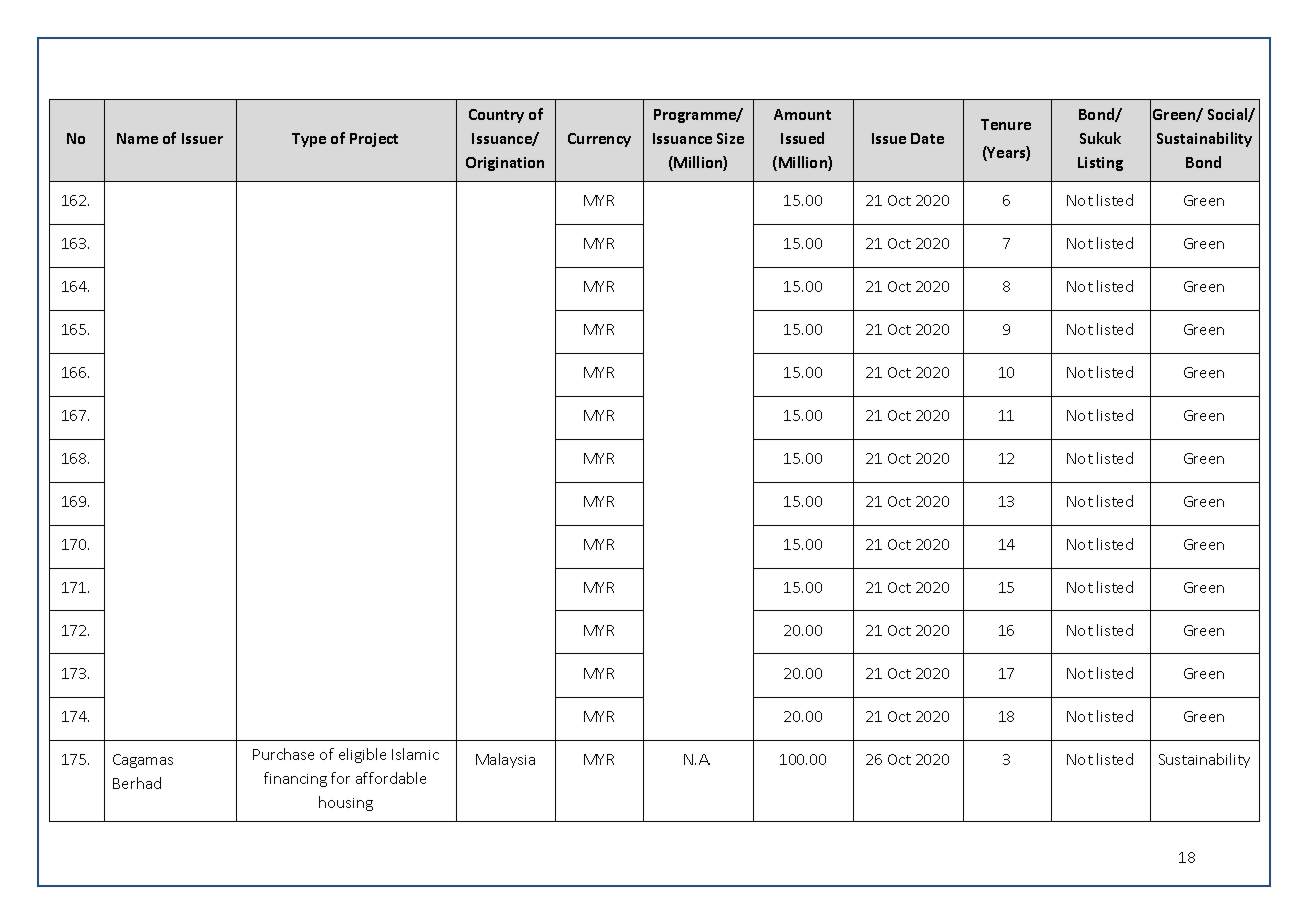 The height and width of the document is (924, 1308). Describe the element at coordinates (927, 138) in the document. I see `Date` at that location.
